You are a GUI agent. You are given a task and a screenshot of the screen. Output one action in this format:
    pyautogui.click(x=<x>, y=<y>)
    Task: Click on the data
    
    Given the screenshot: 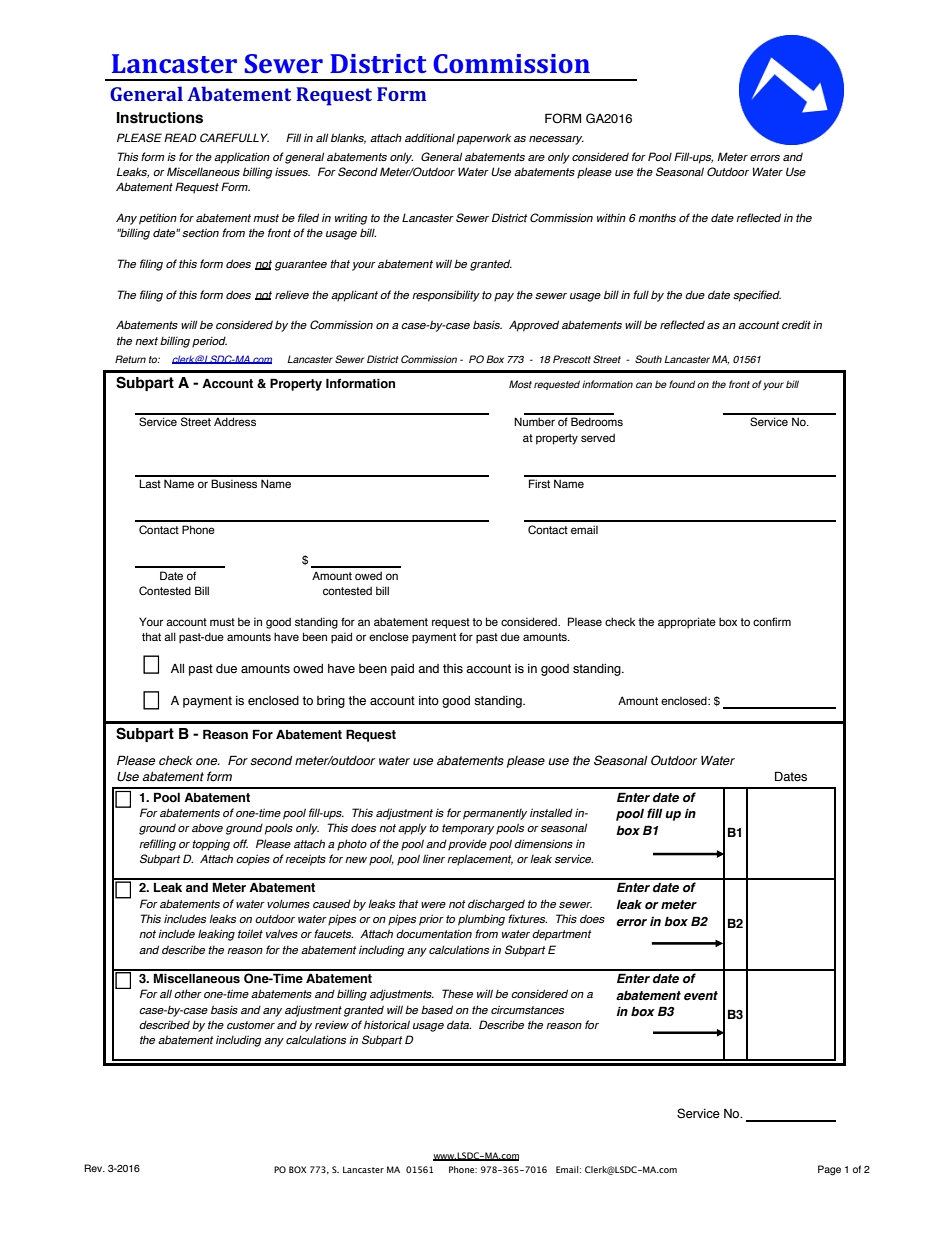 What is the action you would take?
    pyautogui.click(x=459, y=1024)
